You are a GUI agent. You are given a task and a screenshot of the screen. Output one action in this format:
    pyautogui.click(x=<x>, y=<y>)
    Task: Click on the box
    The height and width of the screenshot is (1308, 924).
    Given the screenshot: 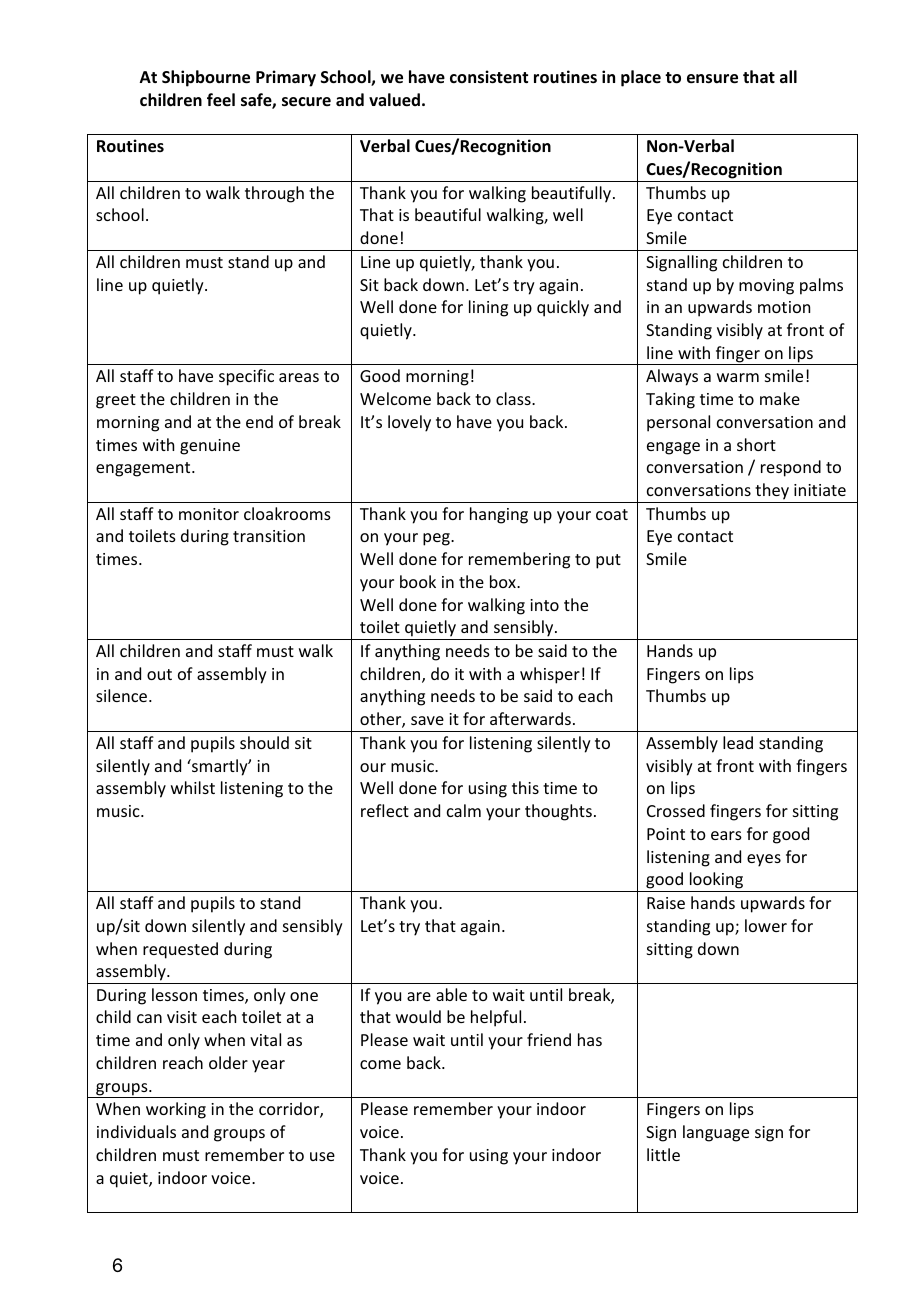 What is the action you would take?
    pyautogui.click(x=504, y=581)
